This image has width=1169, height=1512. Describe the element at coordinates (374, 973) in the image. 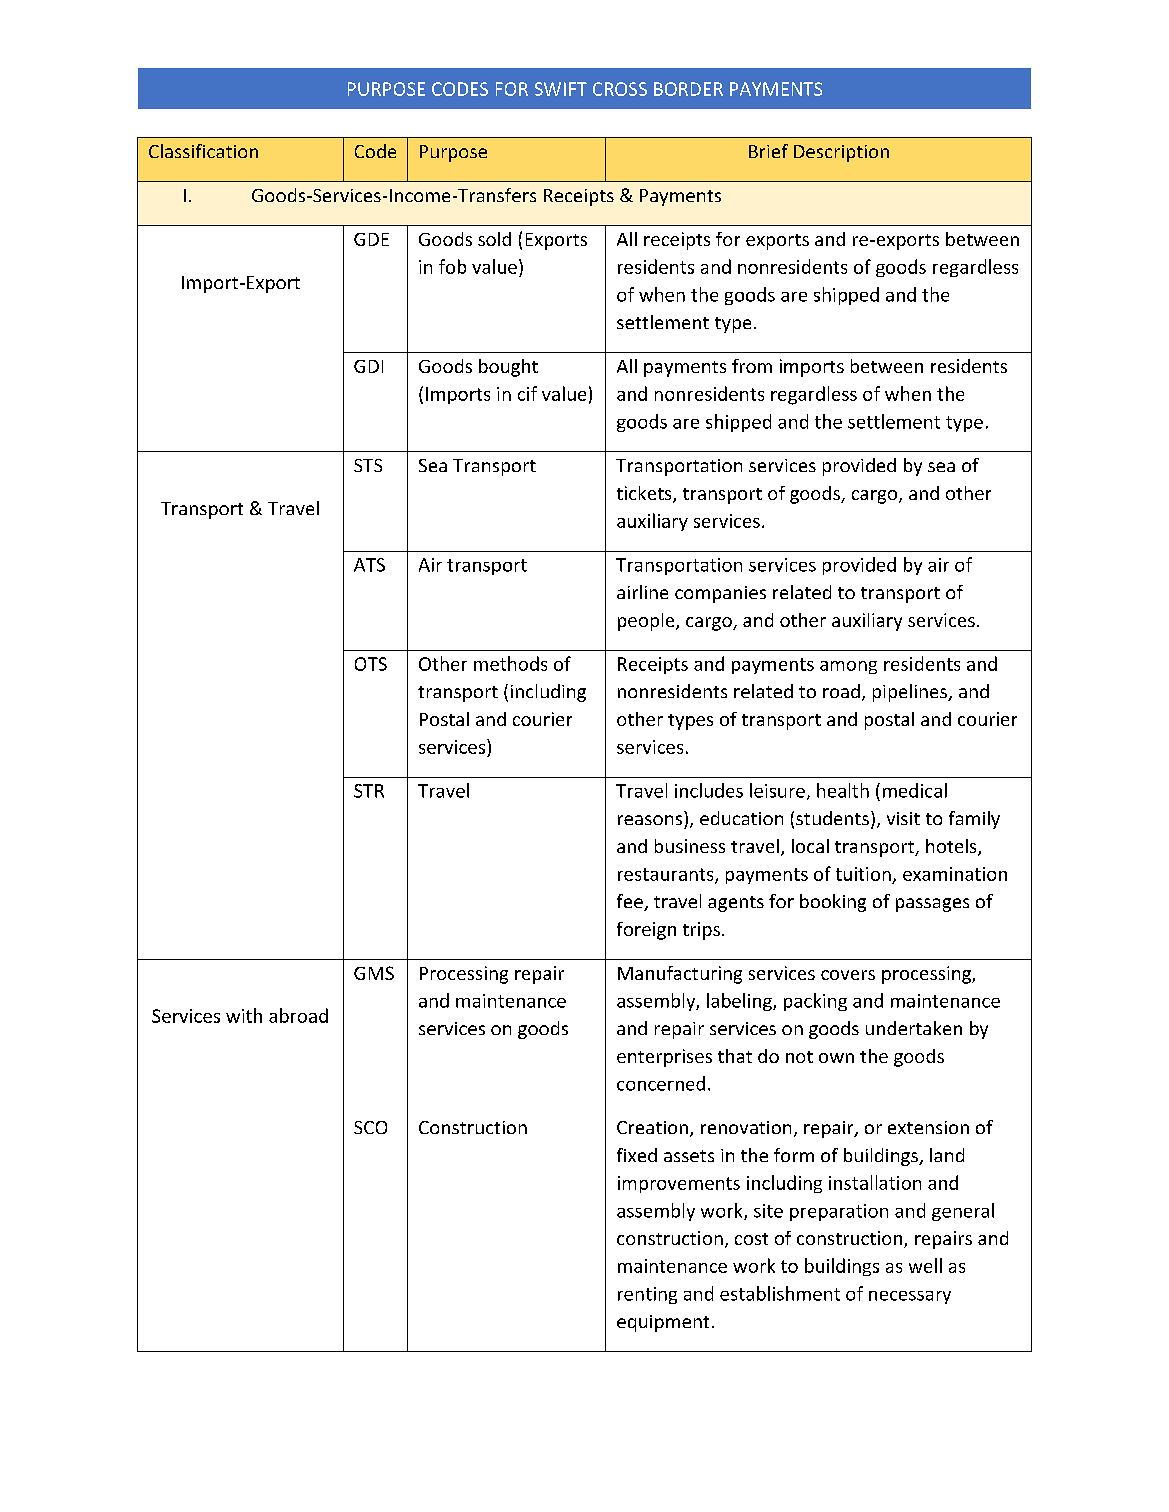

I see `GMS` at that location.
